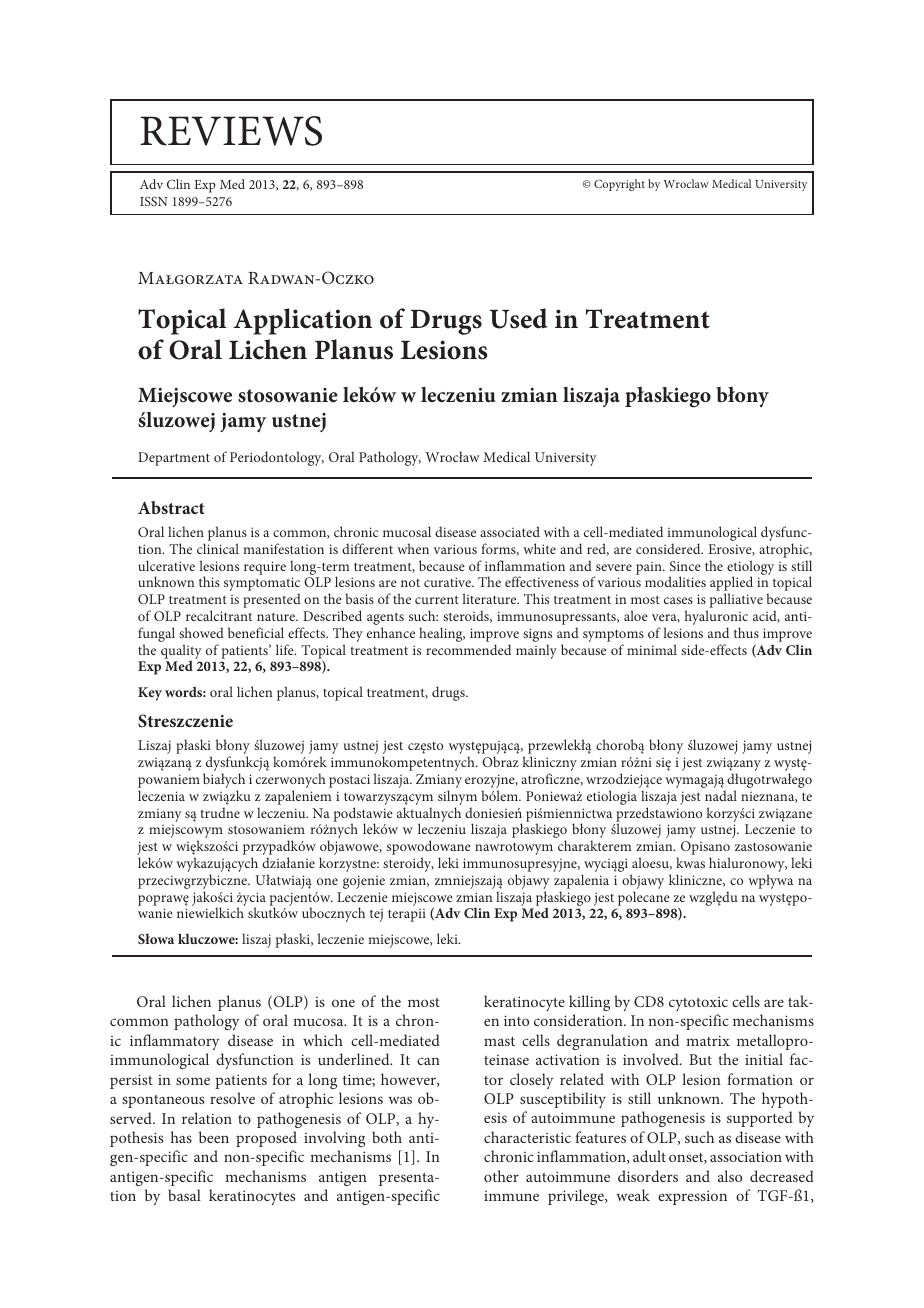  I want to click on quality, so click(181, 651).
